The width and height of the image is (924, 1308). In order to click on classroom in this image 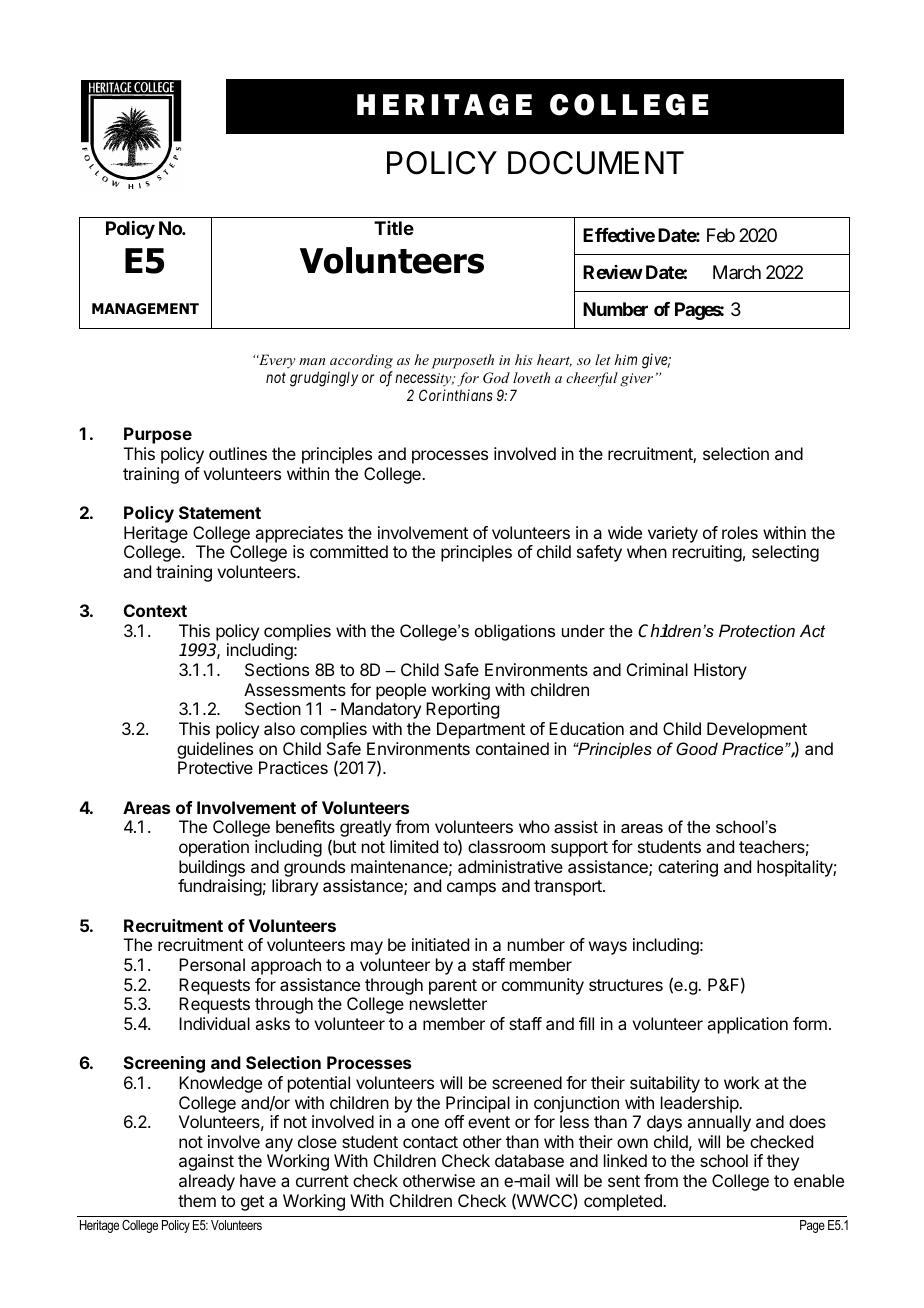, I will do `click(506, 846)`.
